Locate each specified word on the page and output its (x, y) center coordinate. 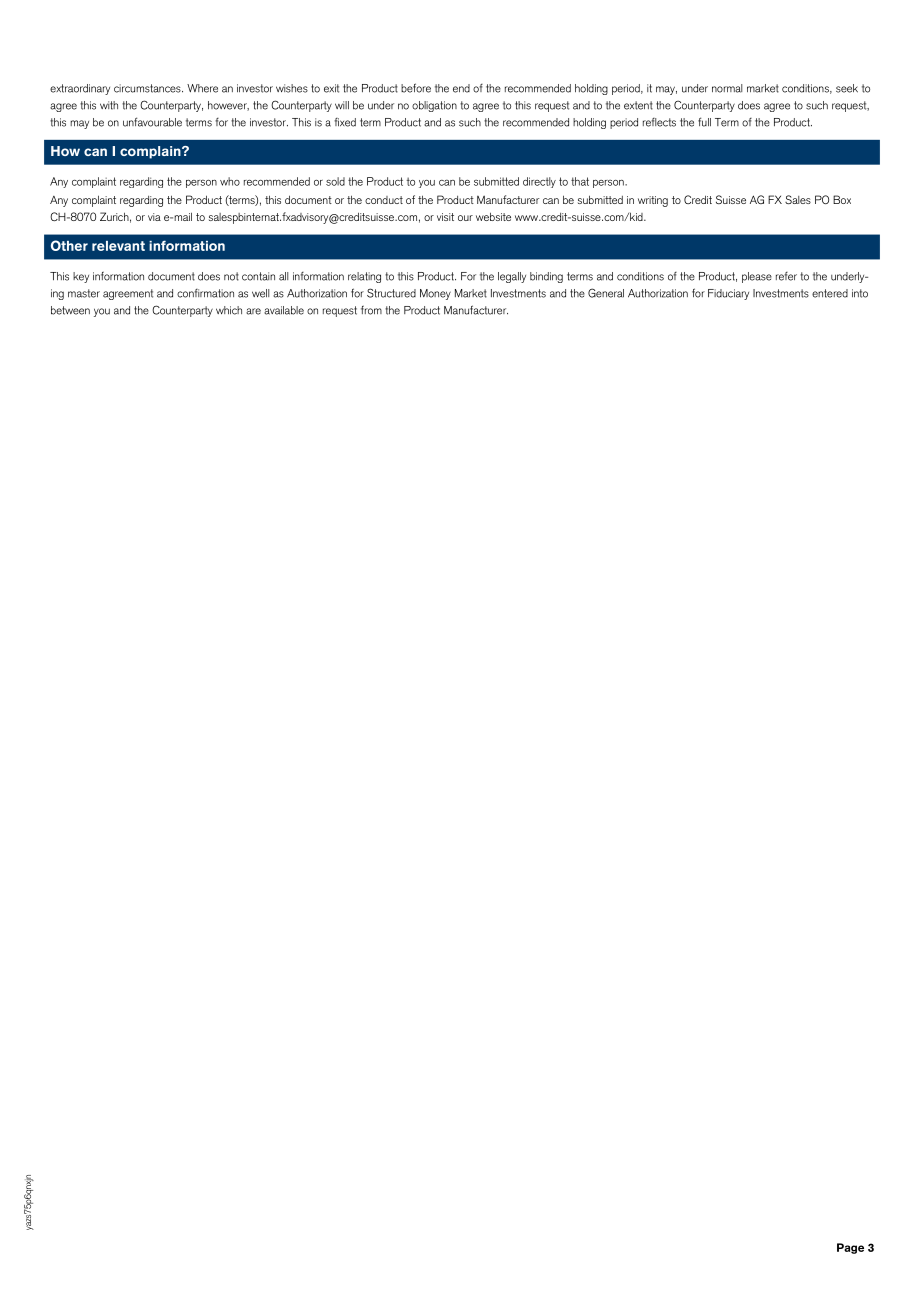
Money (435, 294)
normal (727, 88)
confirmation (205, 293)
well (260, 293)
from (371, 310)
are (253, 311)
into (860, 293)
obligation (434, 106)
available (284, 310)
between (70, 310)
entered (830, 293)
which (229, 310)
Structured (391, 293)
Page (850, 1248)
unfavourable (152, 122)
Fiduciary (728, 294)
